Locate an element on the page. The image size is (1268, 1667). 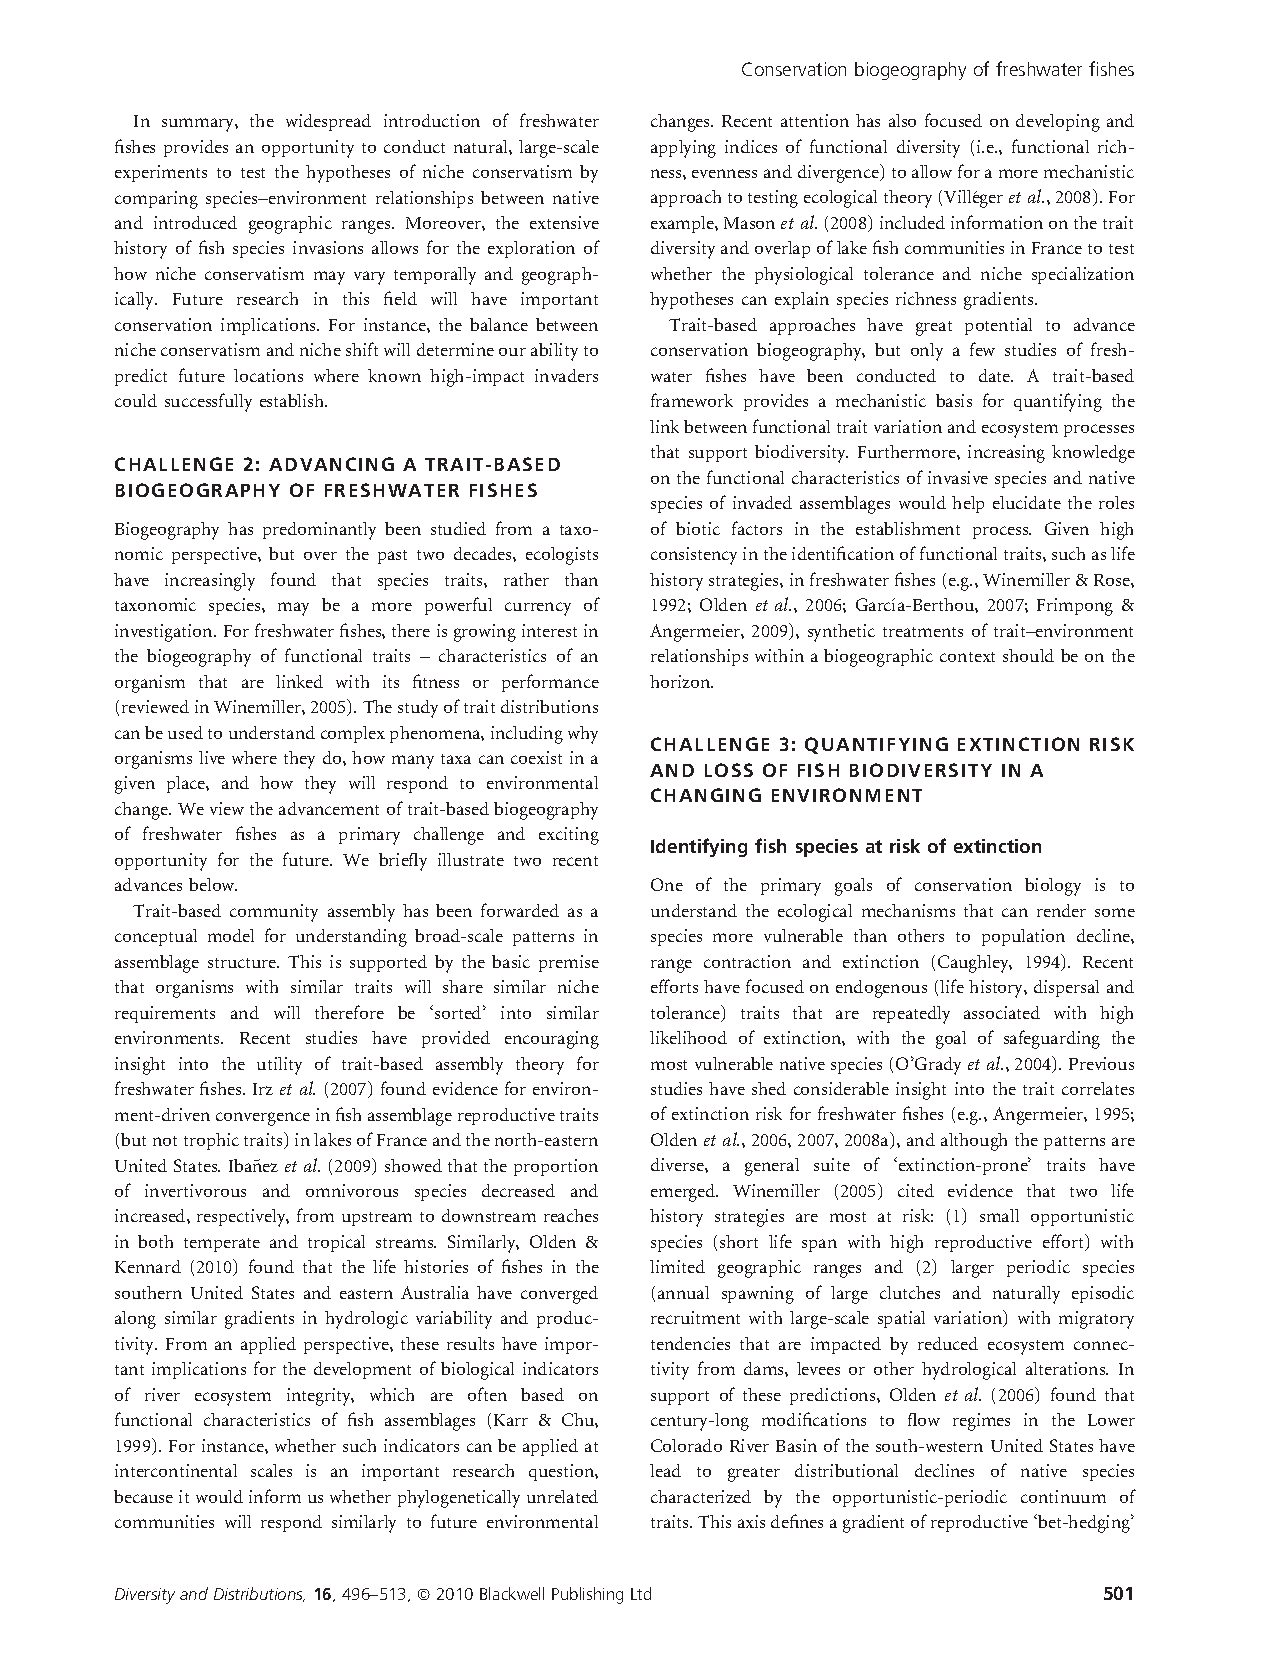
Ltd is located at coordinates (641, 1593).
